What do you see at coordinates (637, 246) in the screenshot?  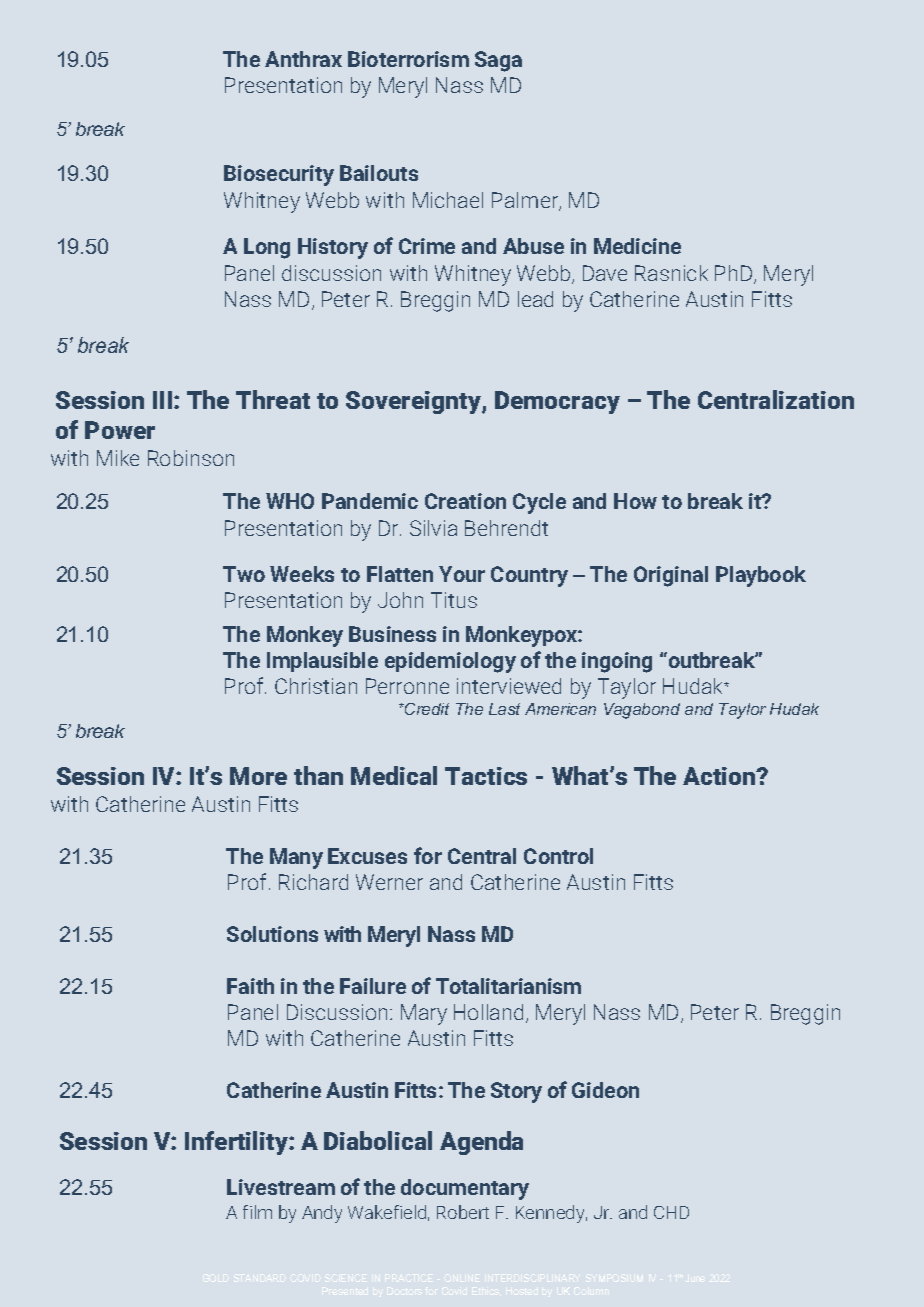 I see `Medicine` at bounding box center [637, 246].
